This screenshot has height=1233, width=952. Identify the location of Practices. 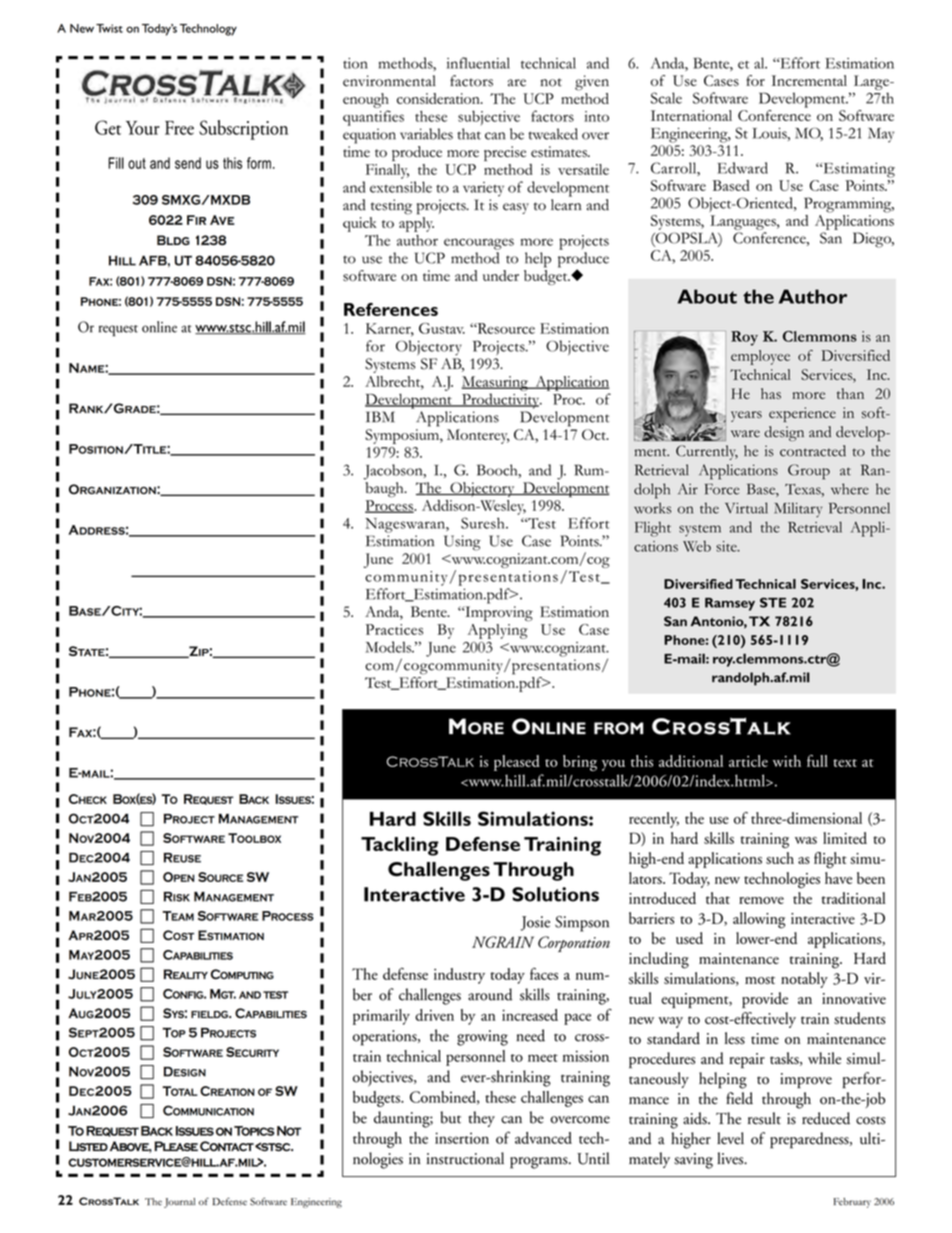
(394, 629).
